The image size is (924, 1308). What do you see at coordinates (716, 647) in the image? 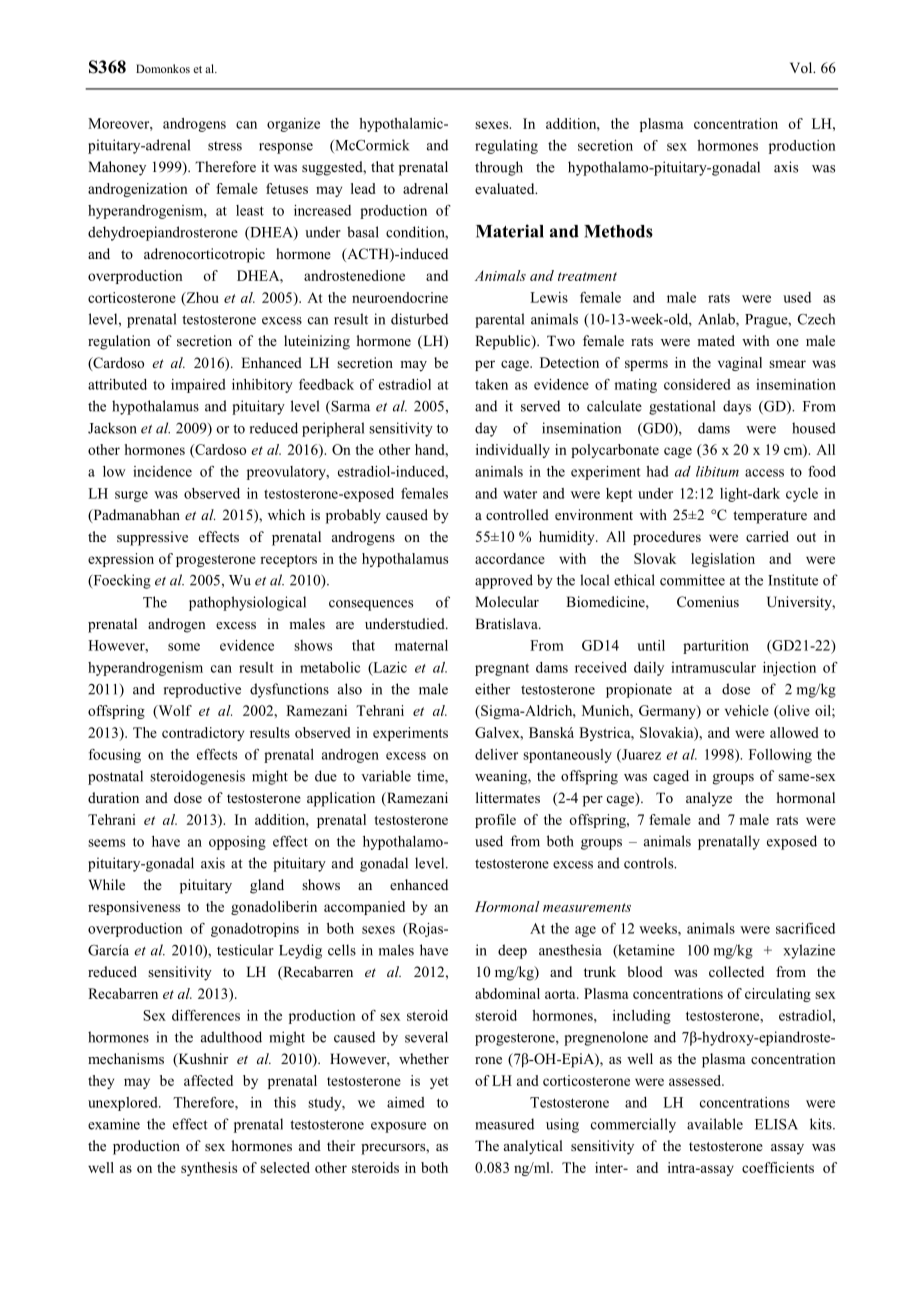
I see `parturition` at bounding box center [716, 647].
